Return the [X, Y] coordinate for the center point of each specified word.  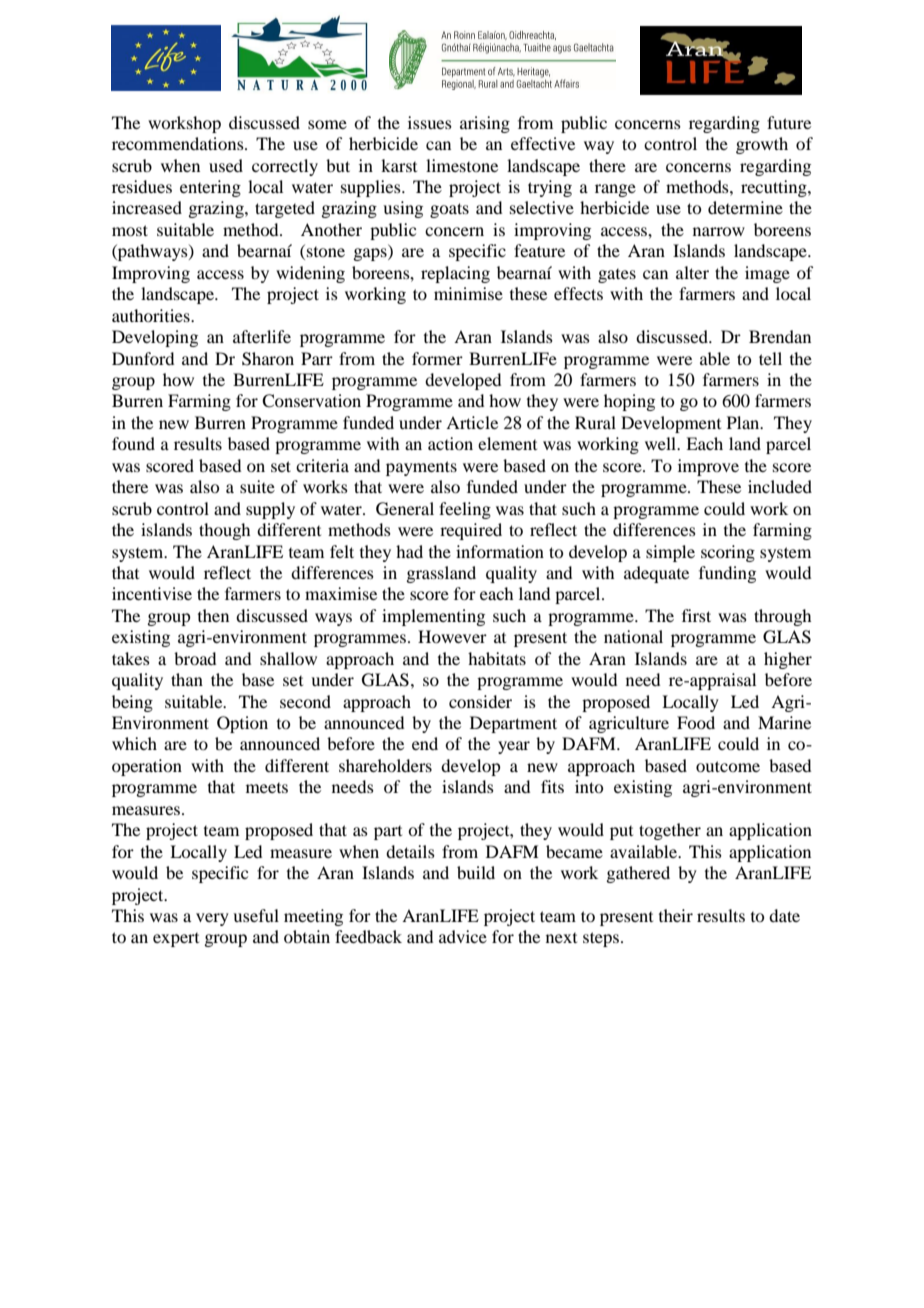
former [437, 358]
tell [770, 358]
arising [485, 124]
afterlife [262, 336]
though [224, 531]
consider [480, 701]
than [187, 679]
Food [696, 722]
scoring [728, 553]
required [471, 531]
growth [762, 145]
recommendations [179, 143]
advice [463, 936]
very [212, 919]
